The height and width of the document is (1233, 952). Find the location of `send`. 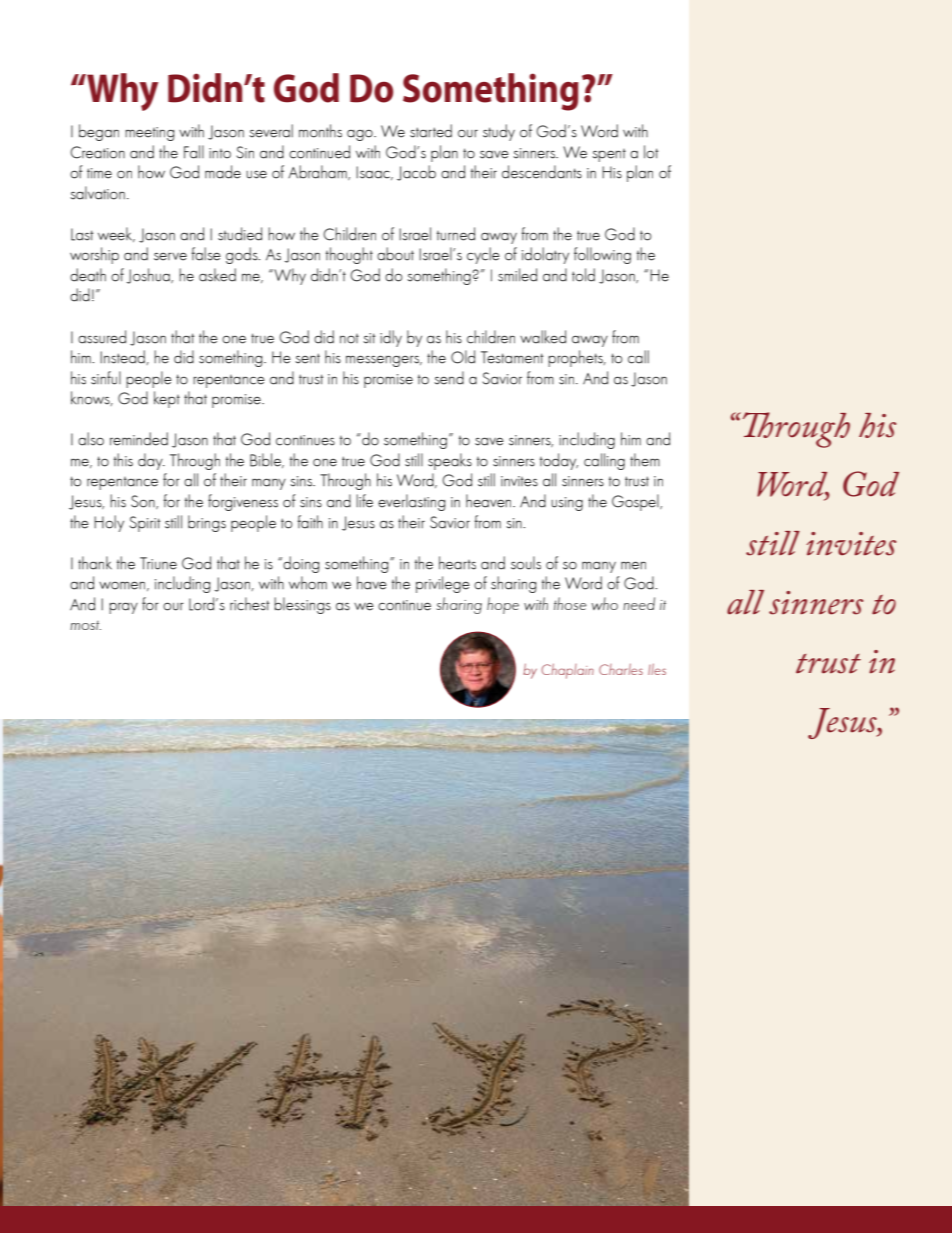

send is located at coordinates (449, 378).
